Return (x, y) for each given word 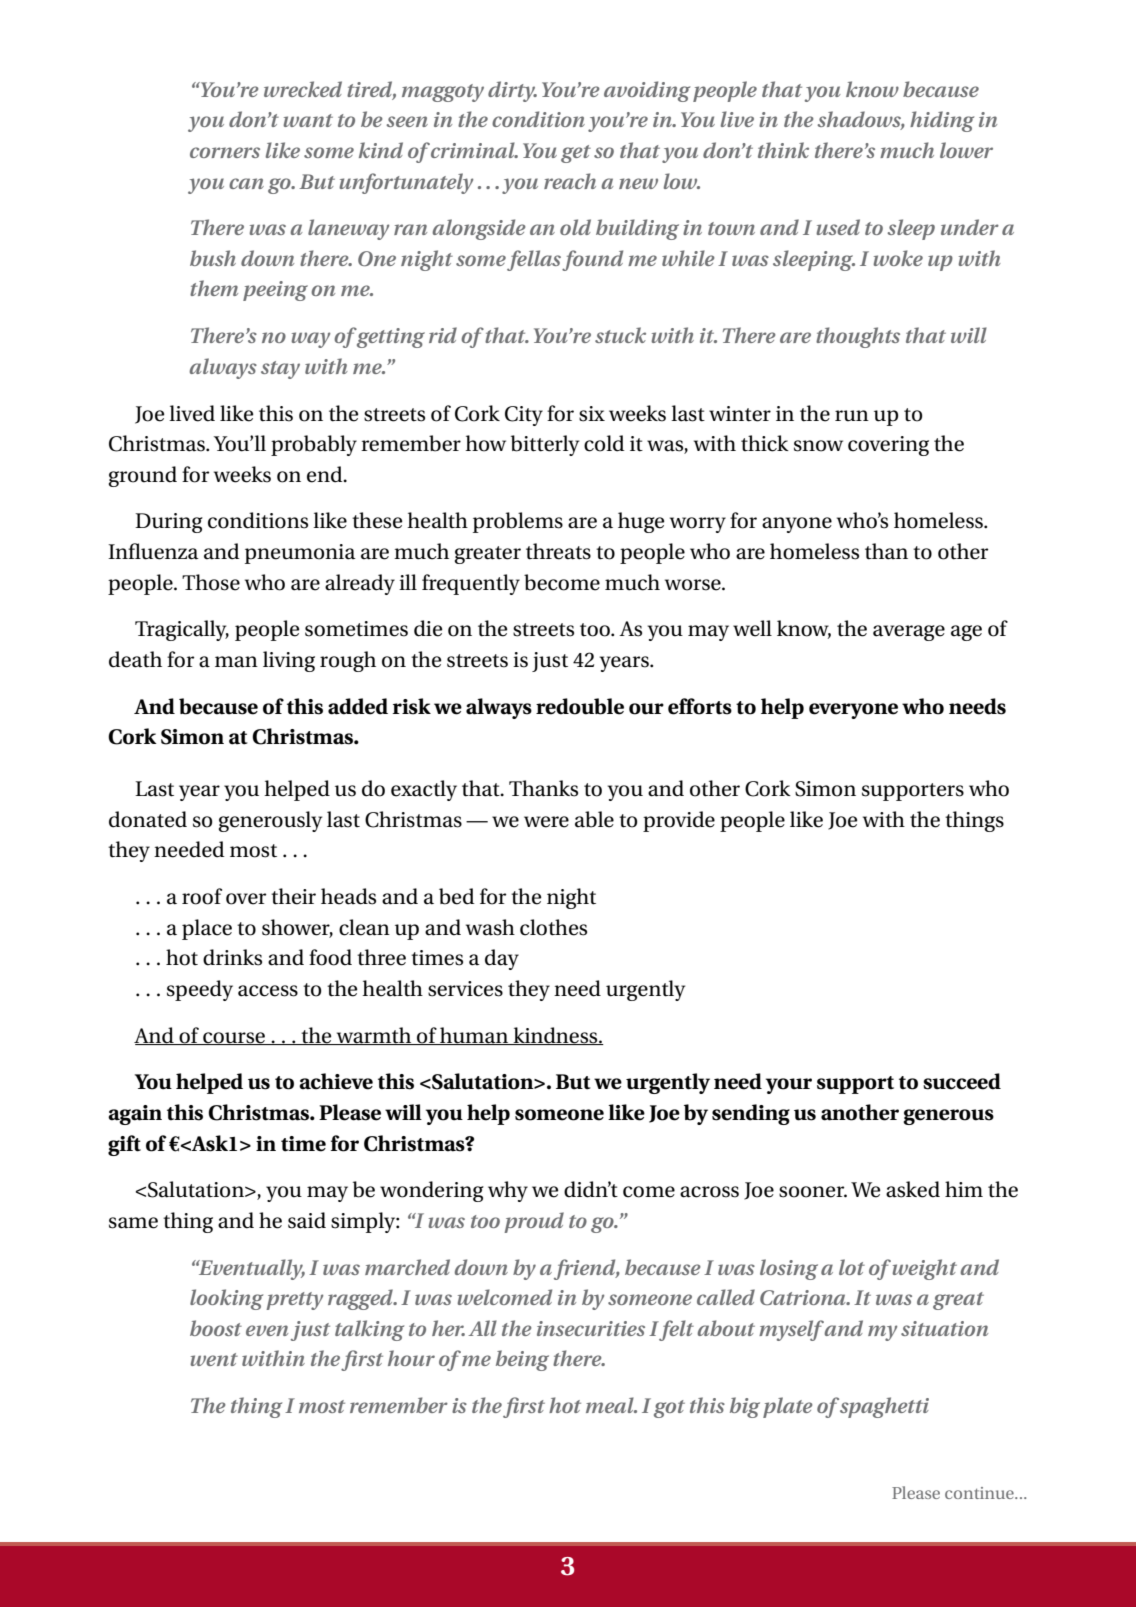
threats (558, 551)
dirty (512, 91)
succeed (962, 1081)
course (234, 1038)
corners (225, 152)
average (909, 633)
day (502, 959)
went (214, 1359)
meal (611, 1405)
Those (211, 582)
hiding (942, 121)
